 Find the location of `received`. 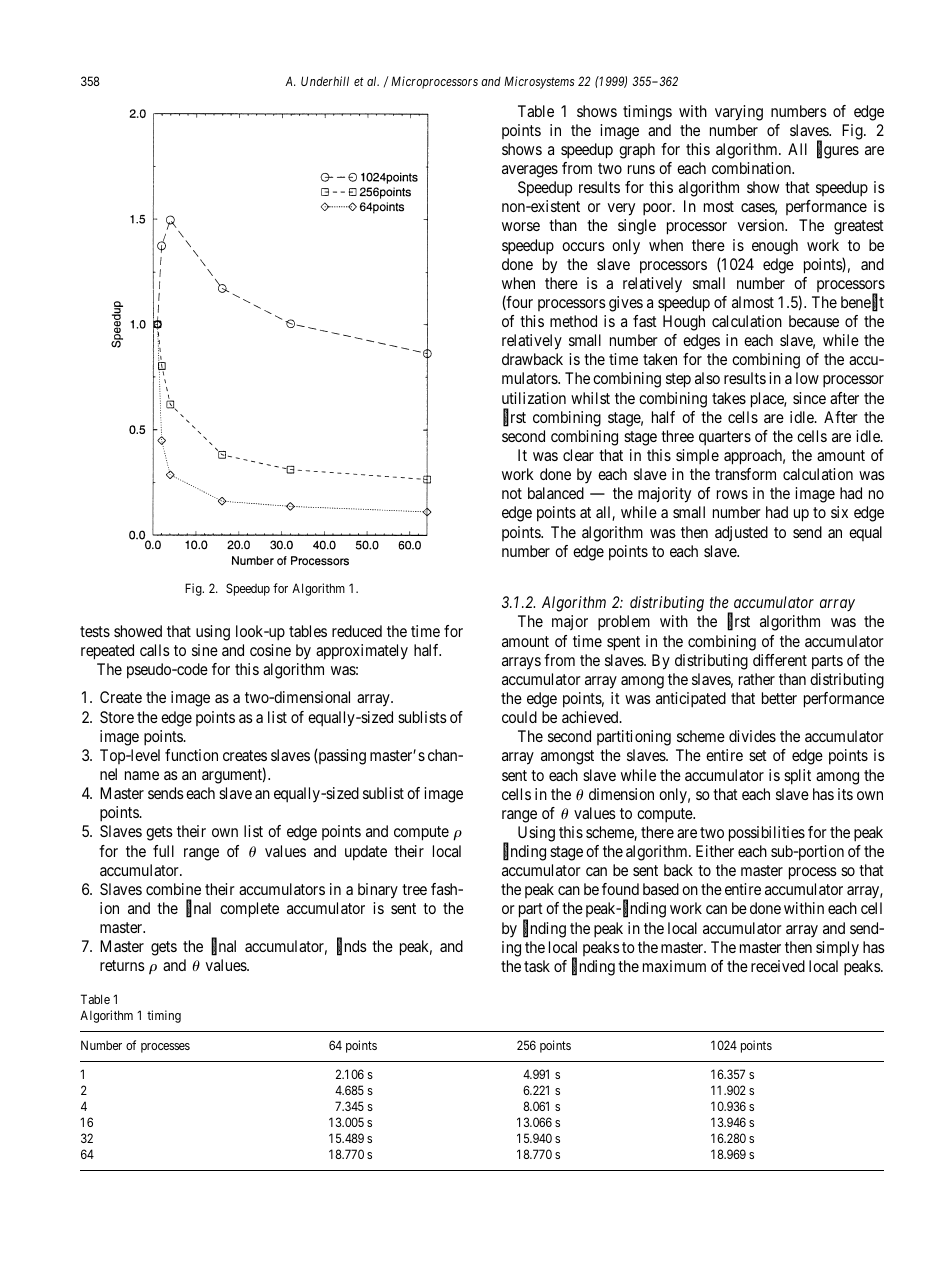

received is located at coordinates (778, 966).
